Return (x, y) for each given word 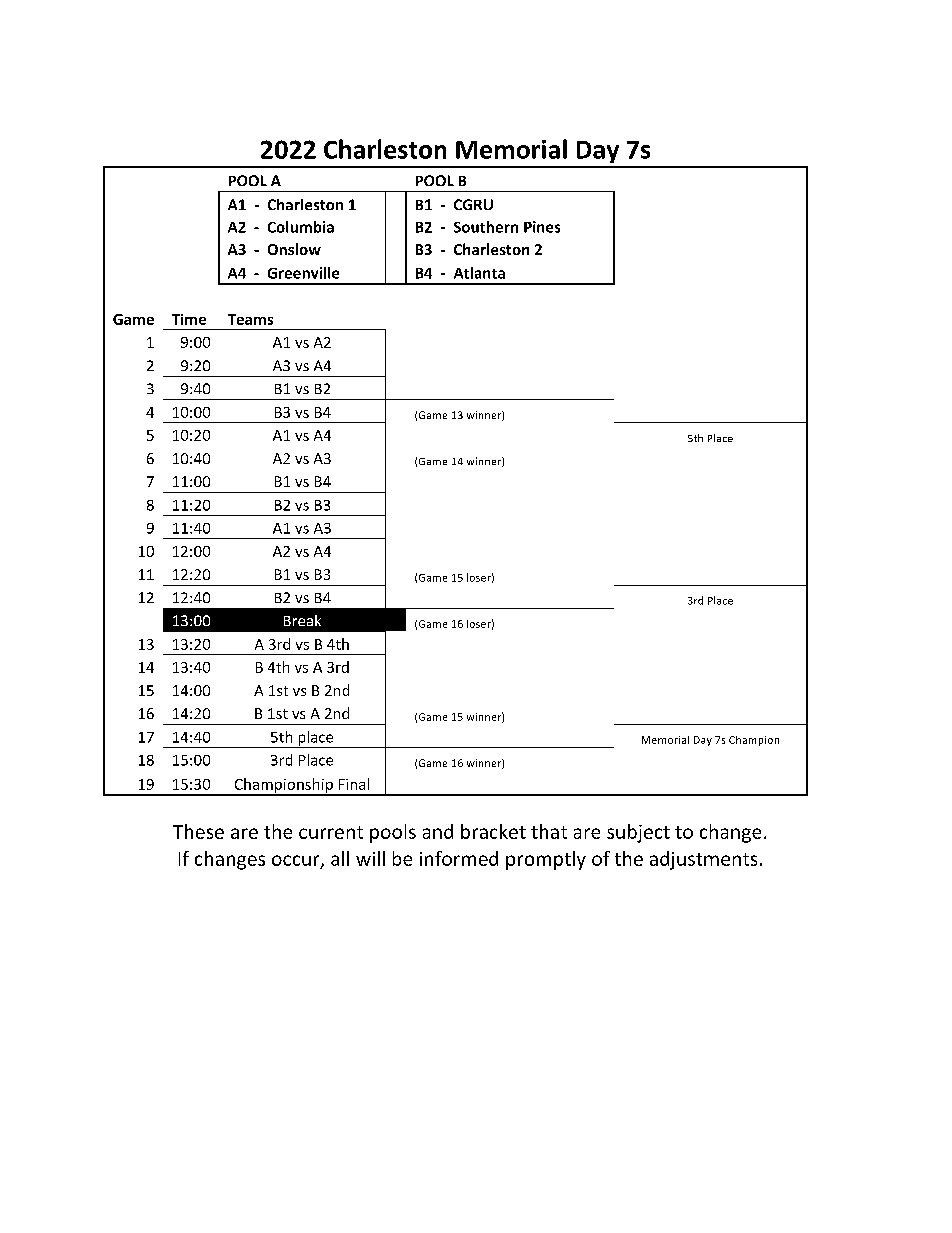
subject (638, 833)
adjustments (703, 860)
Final (354, 784)
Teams (250, 319)
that (549, 831)
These (198, 831)
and (438, 831)
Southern (486, 227)
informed (459, 858)
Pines (542, 227)
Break (302, 620)
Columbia (301, 227)
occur (297, 861)
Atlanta (479, 273)
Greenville (303, 273)
